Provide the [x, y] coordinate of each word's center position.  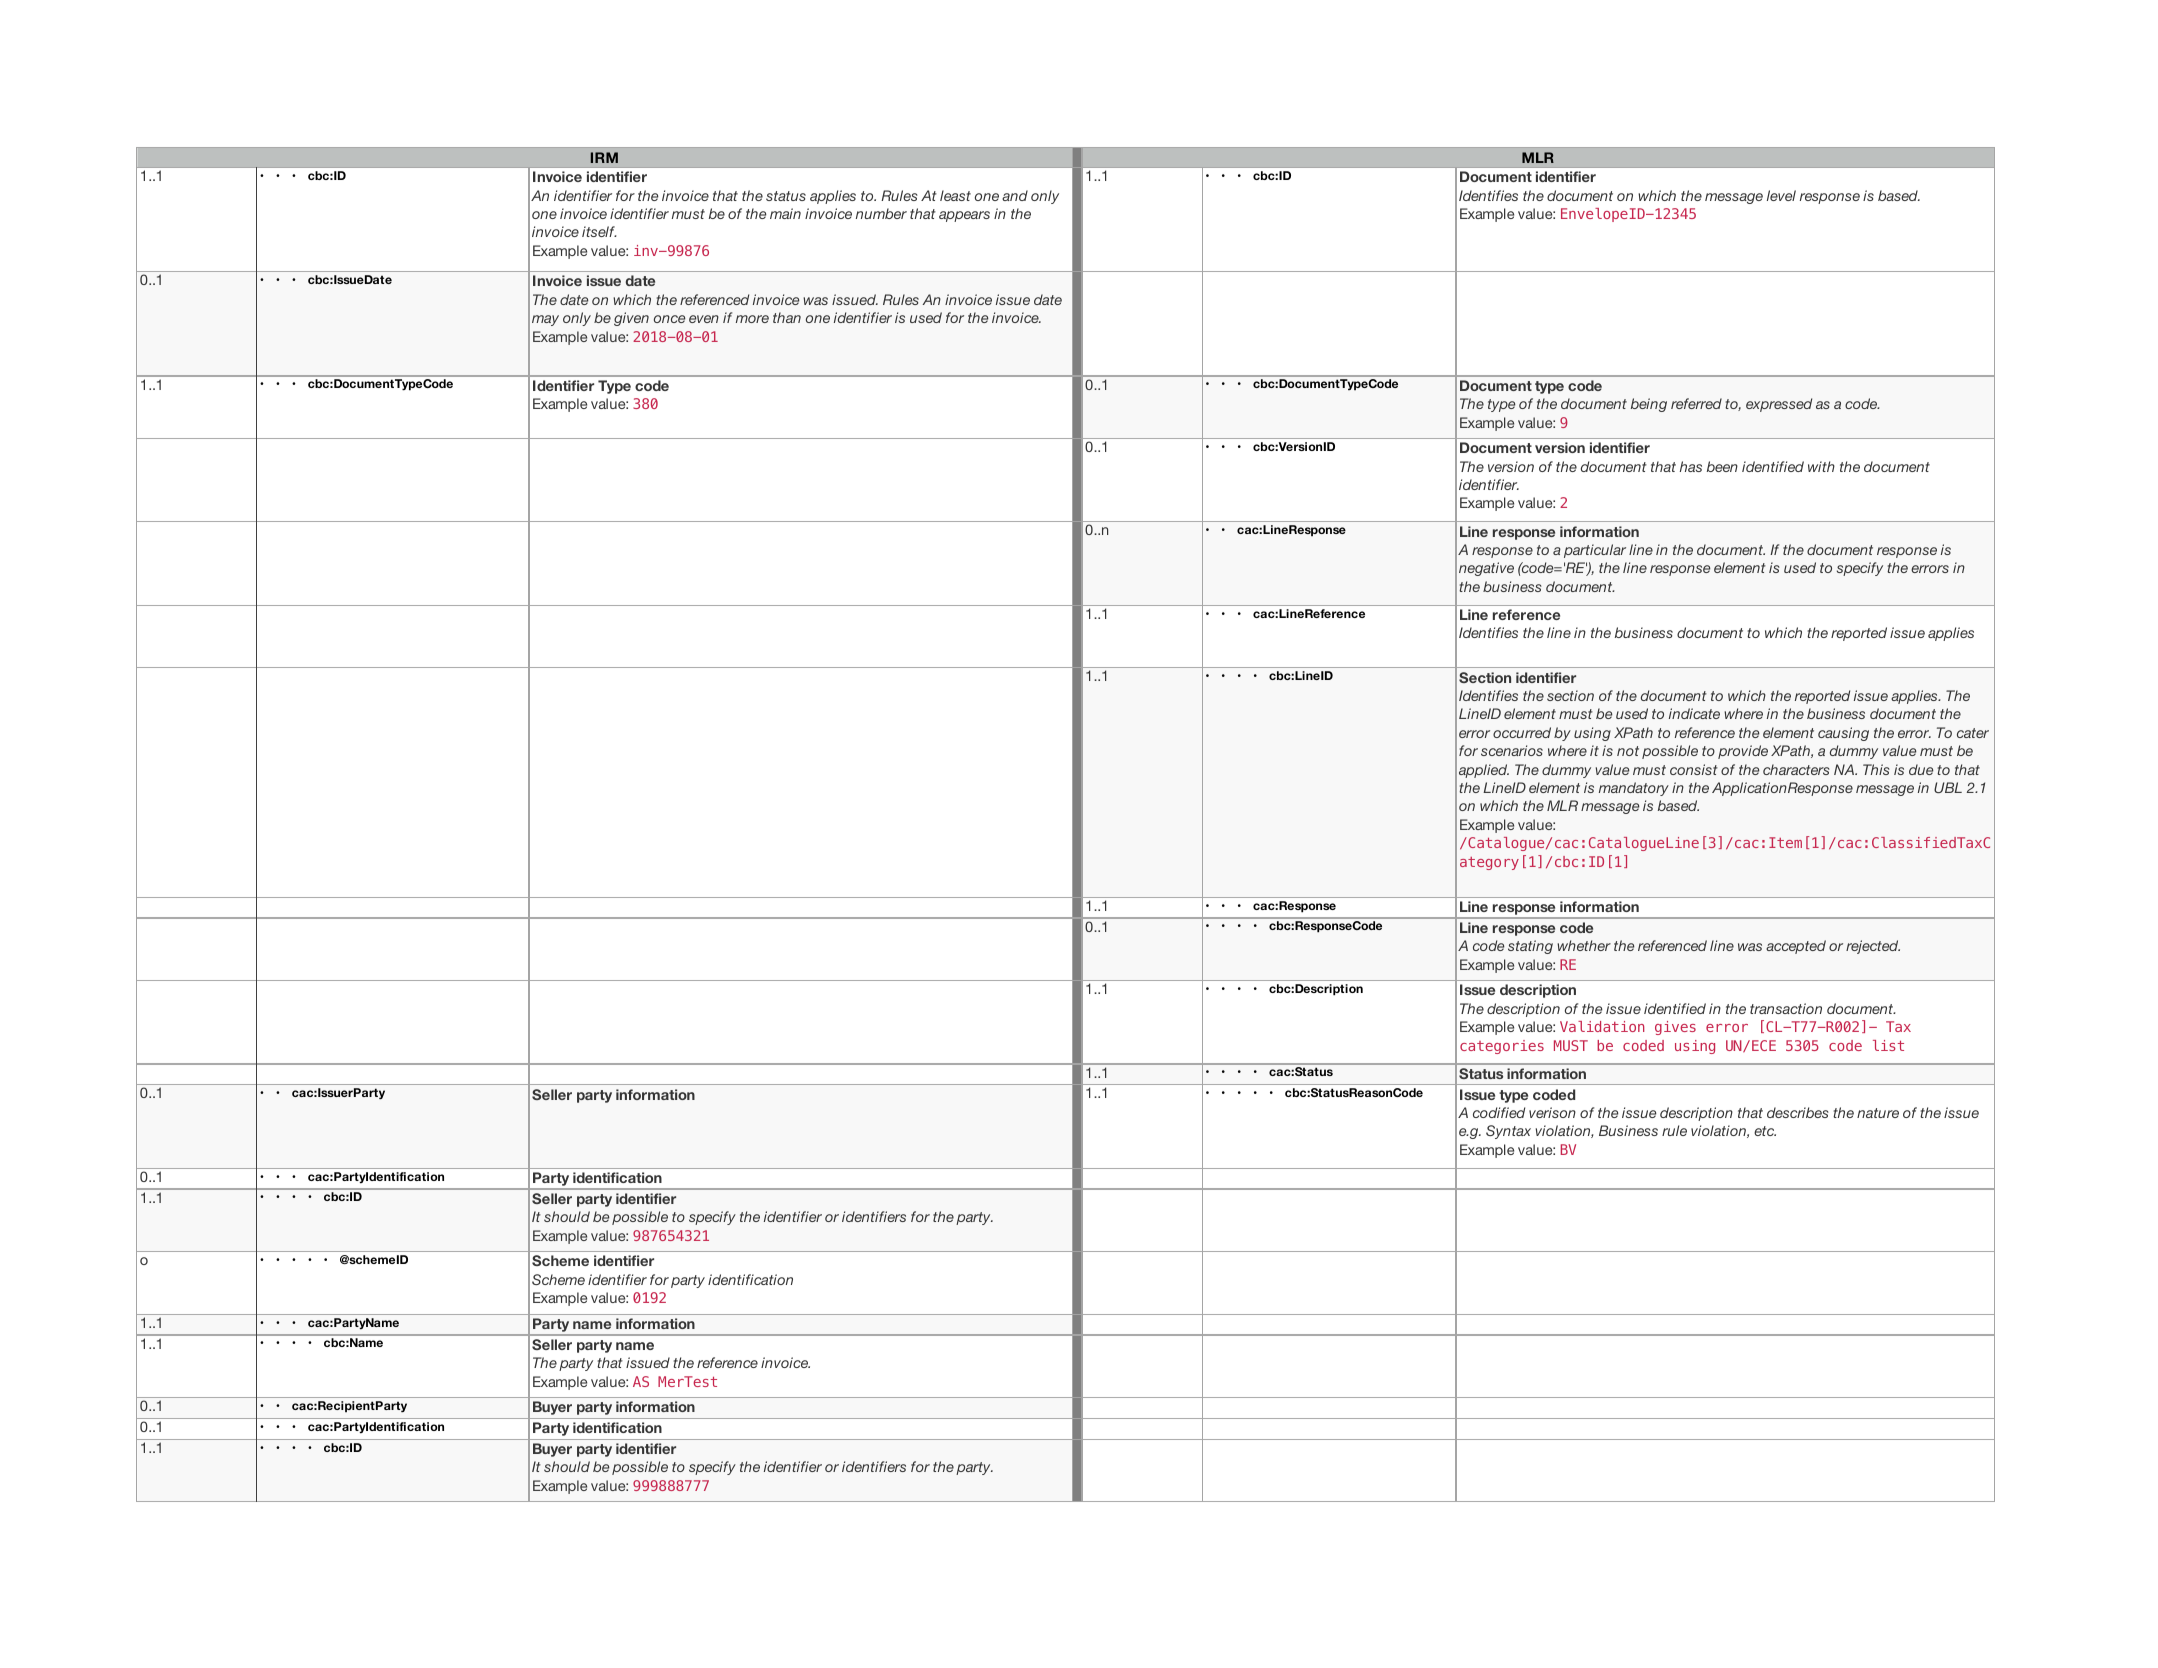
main [785, 213]
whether [1584, 945]
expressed [1779, 405]
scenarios [1512, 750]
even [704, 319]
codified [1499, 1112]
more [752, 319]
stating [1530, 947]
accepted [1796, 947]
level [1781, 195]
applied [1484, 771]
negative [1486, 569]
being [1649, 405]
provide [1743, 752]
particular [1595, 551]
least [955, 195]
